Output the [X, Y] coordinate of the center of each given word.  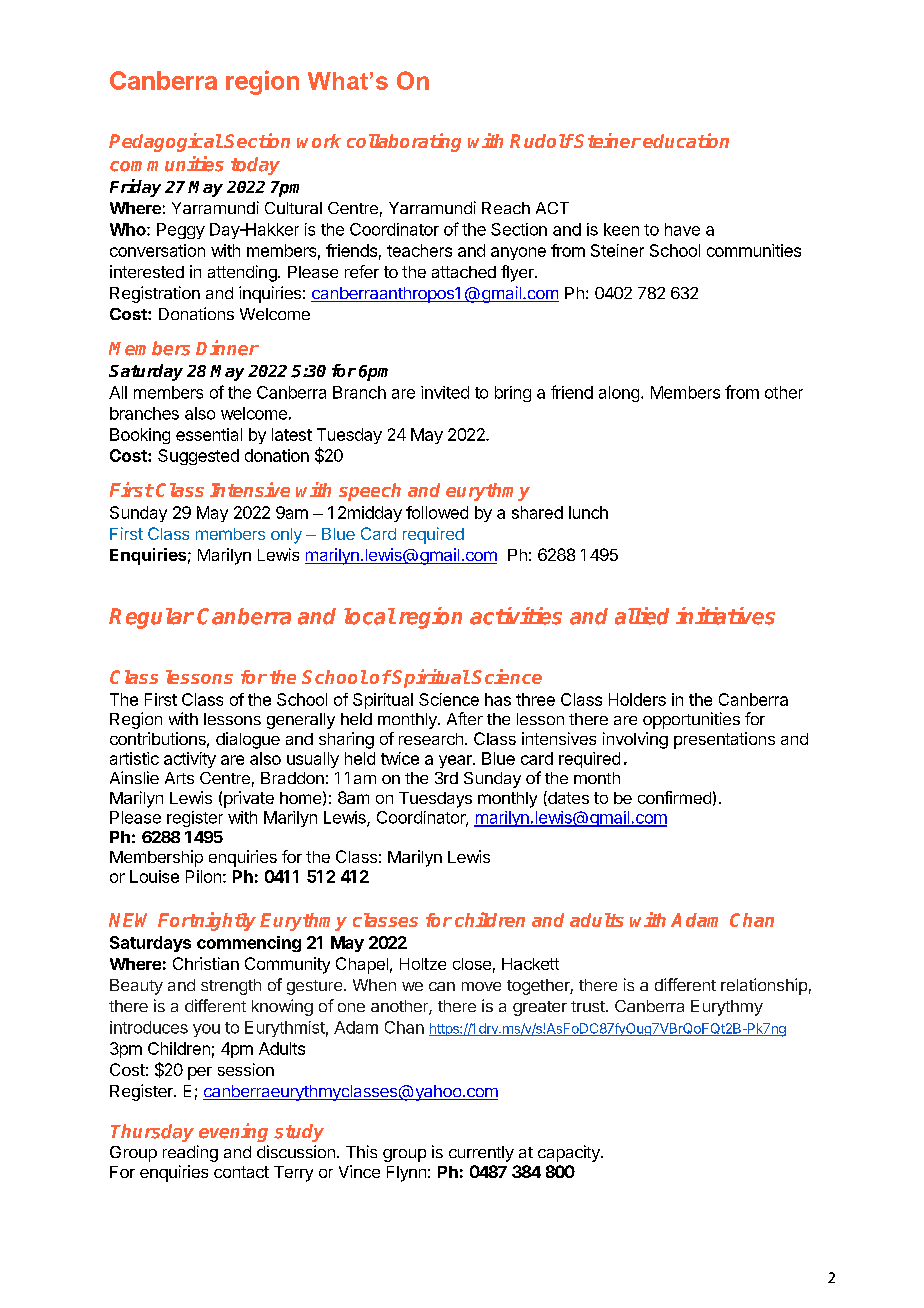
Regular [151, 618]
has [498, 699]
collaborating [404, 142]
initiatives [725, 616]
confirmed [674, 797]
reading [190, 1153]
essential [209, 434]
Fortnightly [207, 921]
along [619, 394]
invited [445, 392]
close [472, 964]
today [255, 166]
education [686, 140]
